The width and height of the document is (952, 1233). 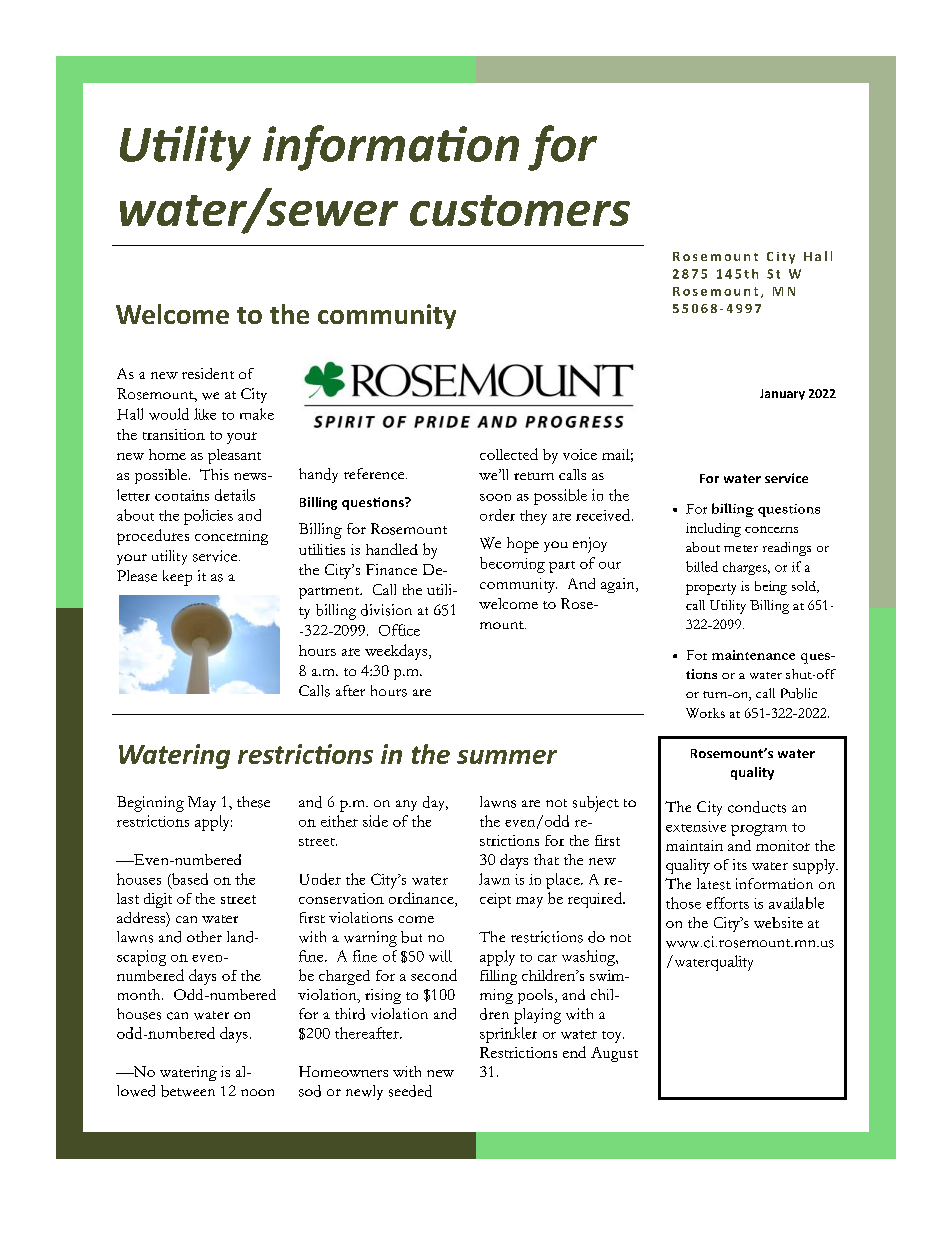 What do you see at coordinates (520, 210) in the document?
I see `customers` at bounding box center [520, 210].
